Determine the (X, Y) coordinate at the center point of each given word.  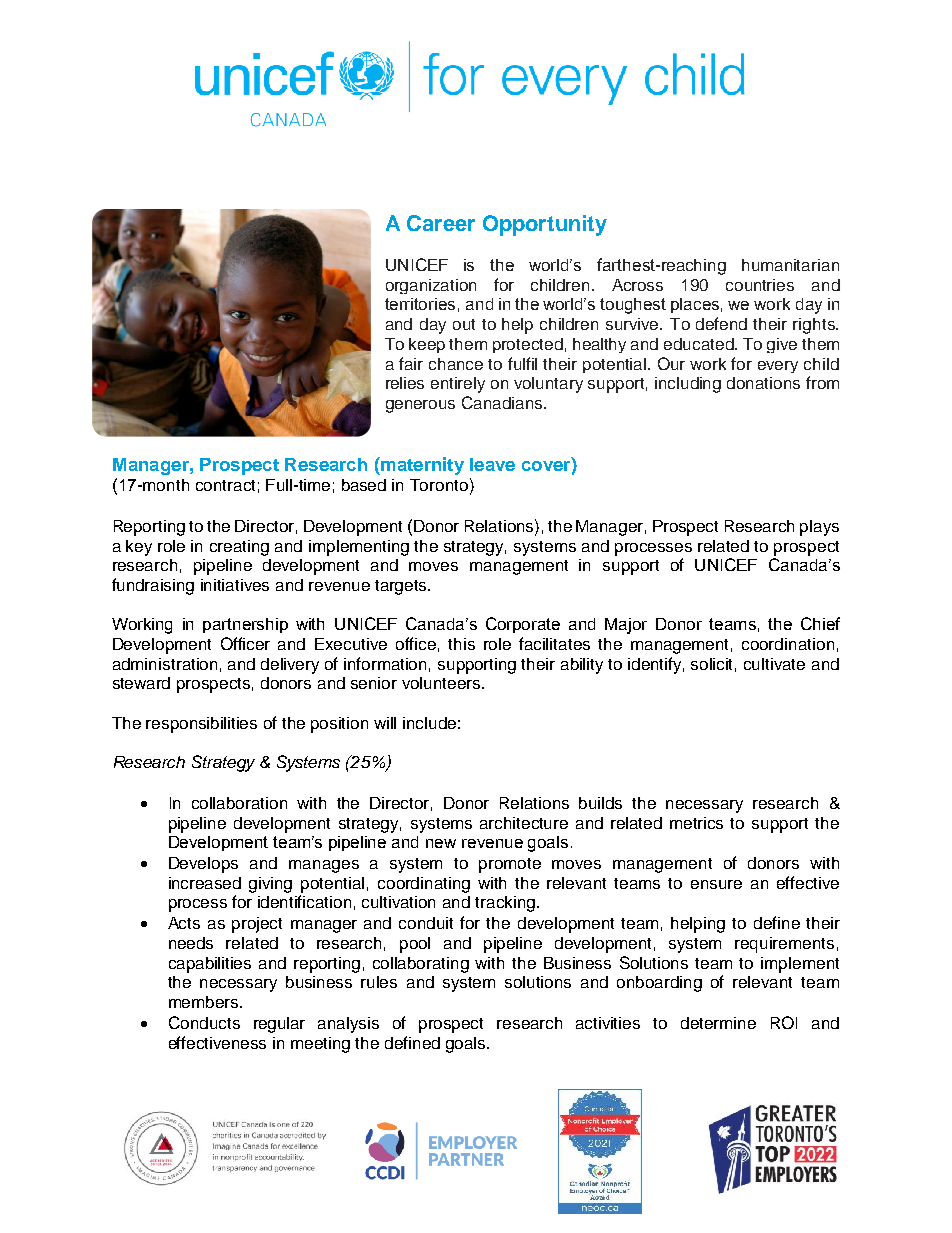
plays (819, 528)
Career (441, 223)
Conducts (204, 1022)
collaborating (421, 965)
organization (431, 286)
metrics (696, 823)
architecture (524, 823)
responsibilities (201, 725)
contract (225, 485)
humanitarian (790, 265)
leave (492, 464)
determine (718, 1023)
